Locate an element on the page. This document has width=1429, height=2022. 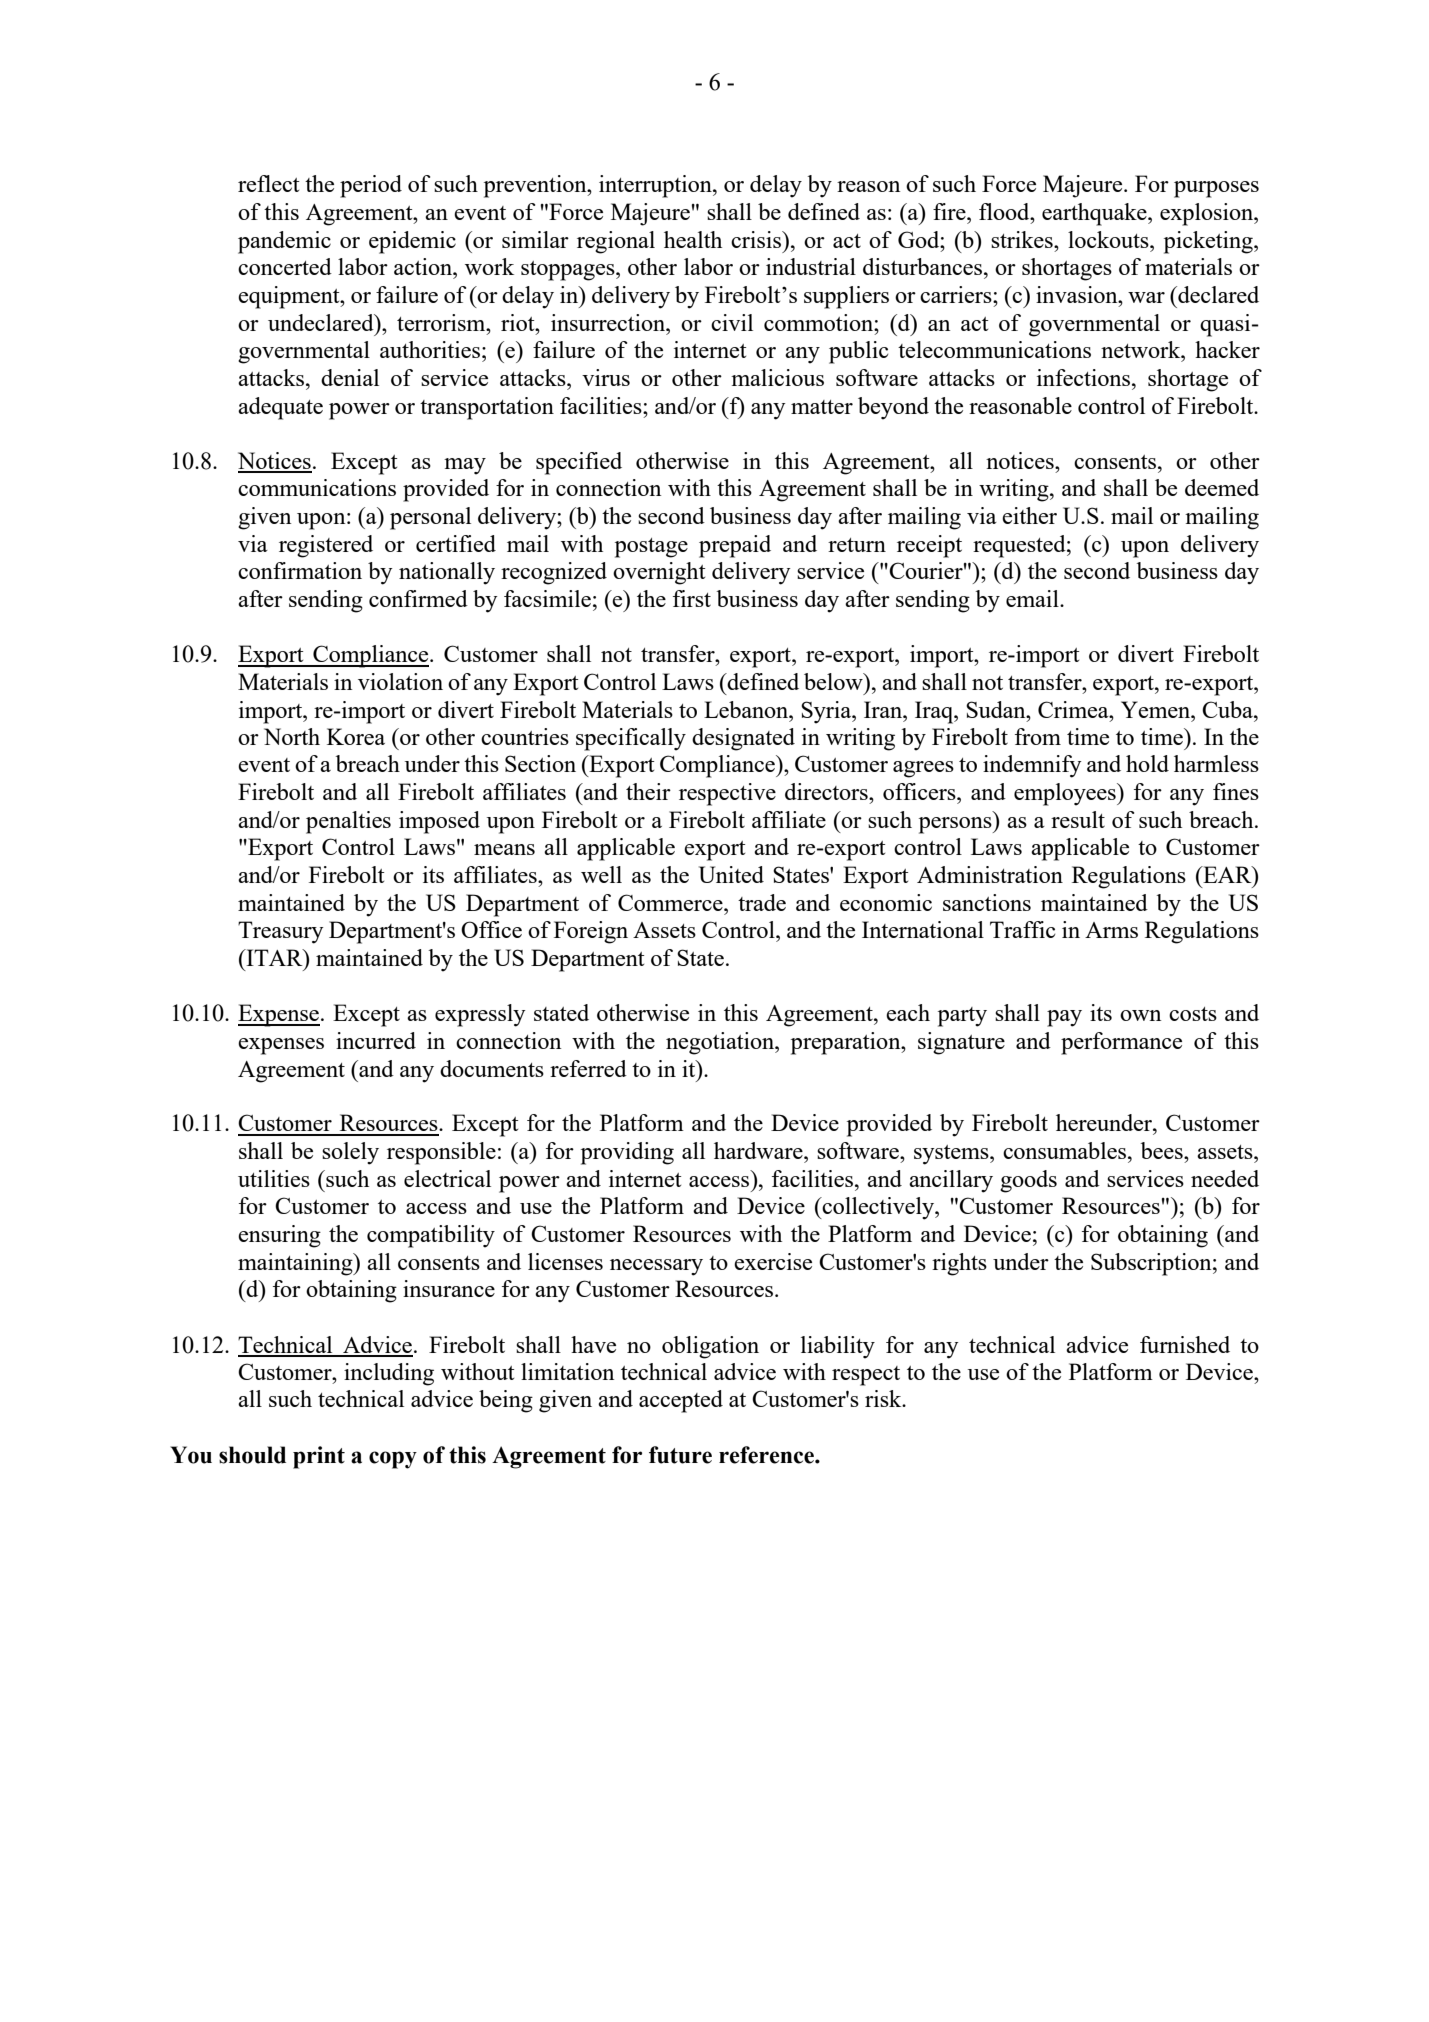
their is located at coordinates (648, 791).
